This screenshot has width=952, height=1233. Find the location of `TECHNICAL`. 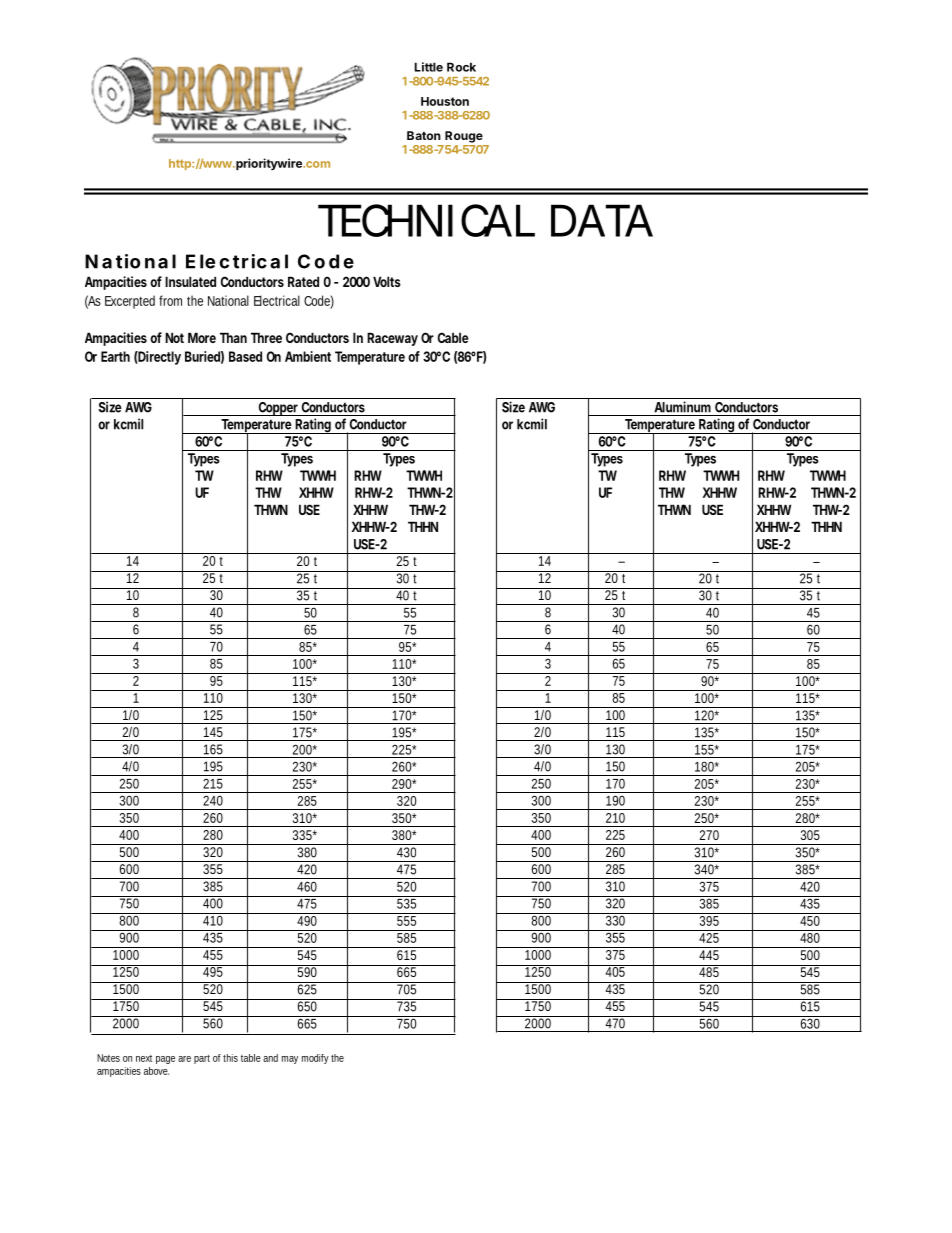

TECHNICAL is located at coordinates (426, 220).
